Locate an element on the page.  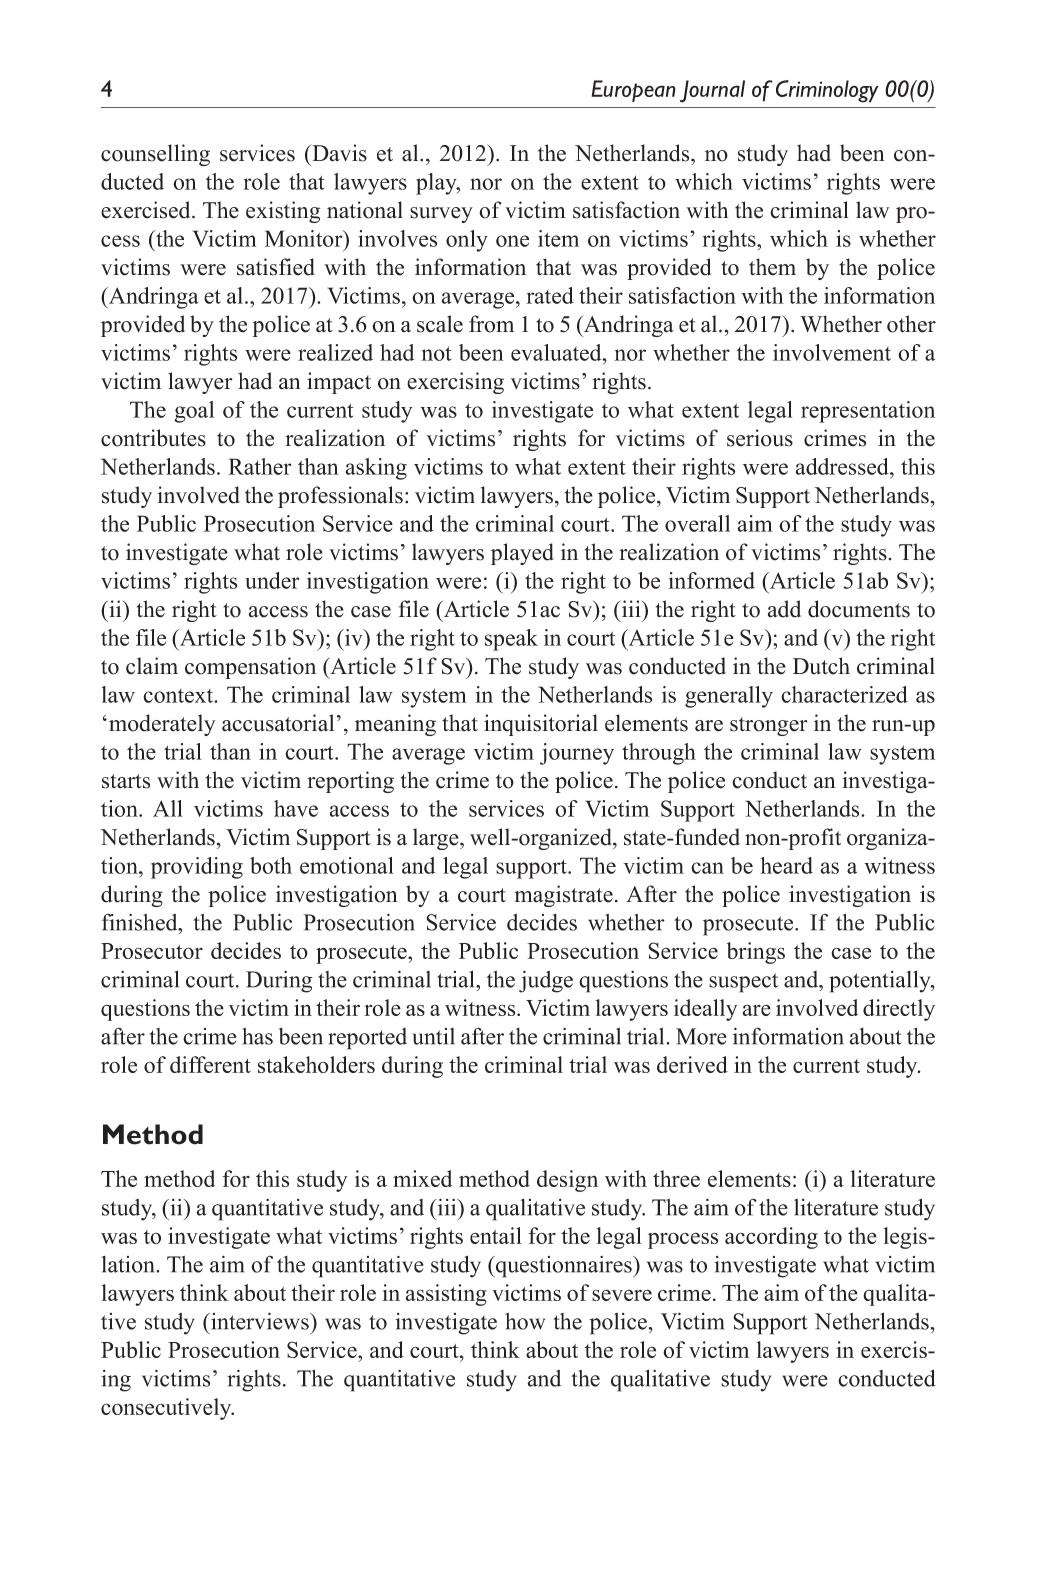
European is located at coordinates (634, 91).
